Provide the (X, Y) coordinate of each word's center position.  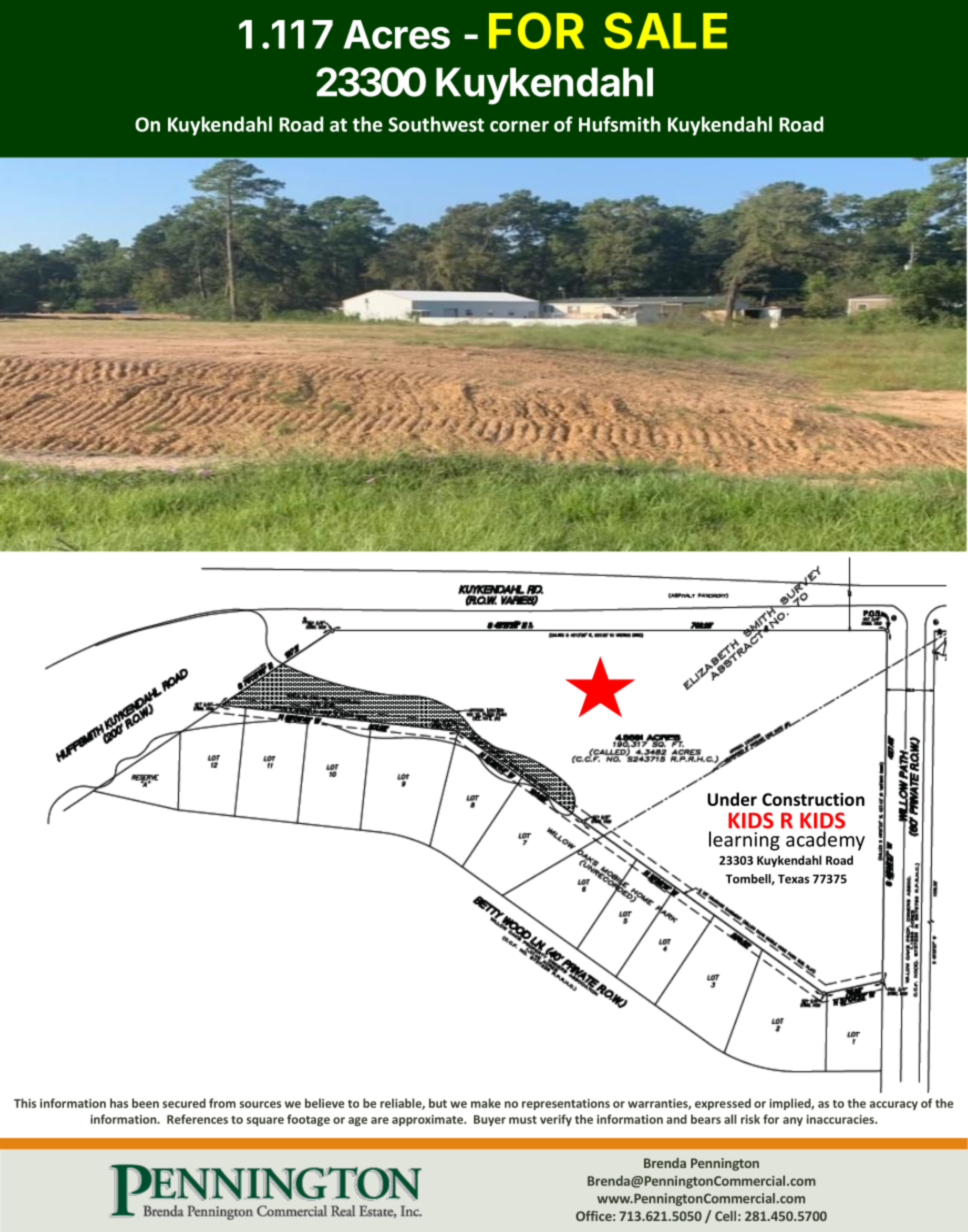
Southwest (436, 124)
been (145, 1103)
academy (825, 841)
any (793, 1121)
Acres (396, 34)
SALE (665, 30)
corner (519, 126)
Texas (793, 879)
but (438, 1103)
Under (732, 799)
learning (744, 841)
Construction (813, 799)
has (119, 1103)
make (486, 1103)
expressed (723, 1104)
